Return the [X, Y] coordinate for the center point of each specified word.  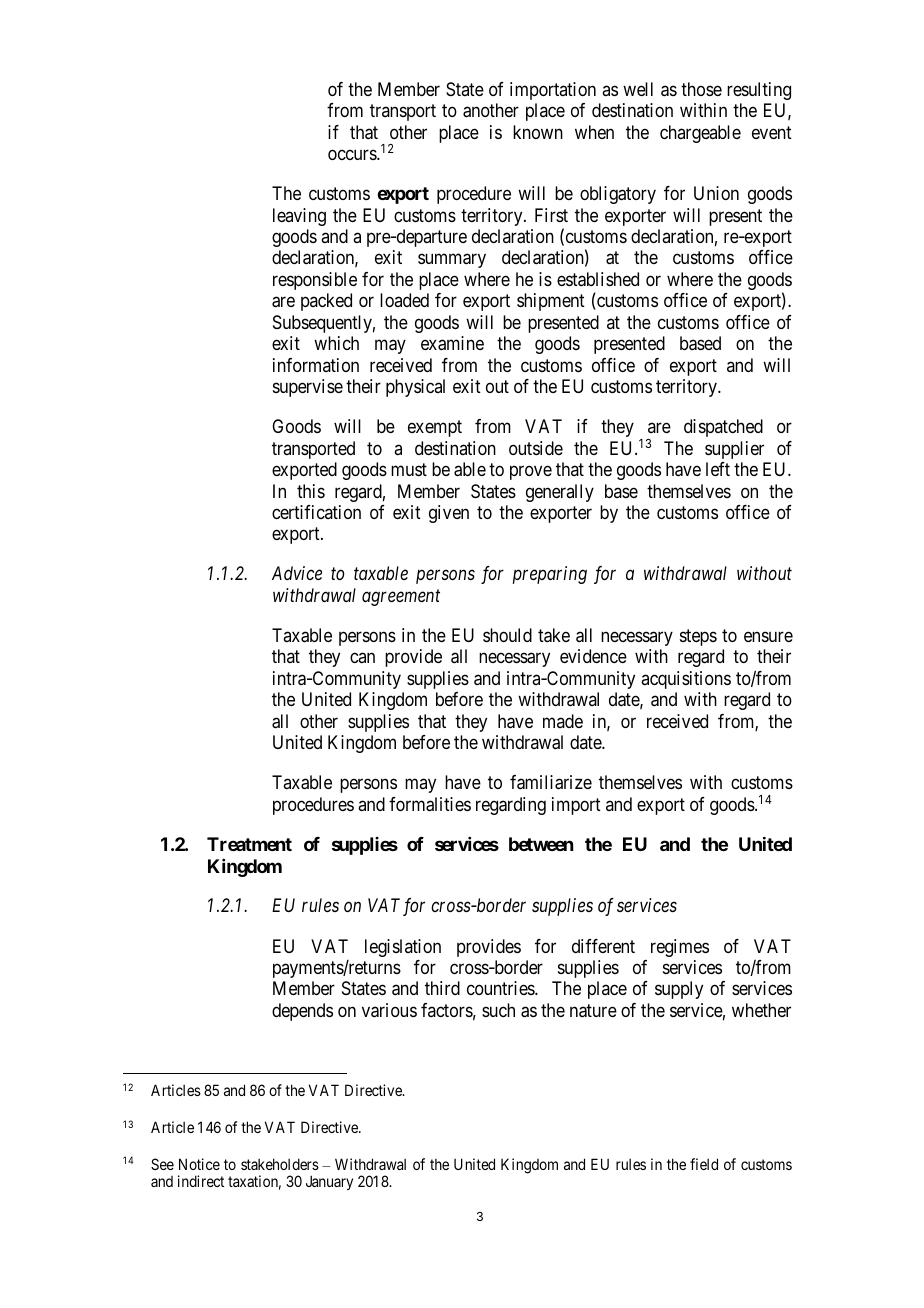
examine [452, 343]
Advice [297, 573]
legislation [403, 948]
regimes [680, 948]
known [538, 132]
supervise [308, 388]
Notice [199, 1164]
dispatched [723, 428]
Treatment [249, 844]
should [507, 635]
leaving [299, 217]
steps [698, 637]
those [701, 89]
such [498, 1010]
